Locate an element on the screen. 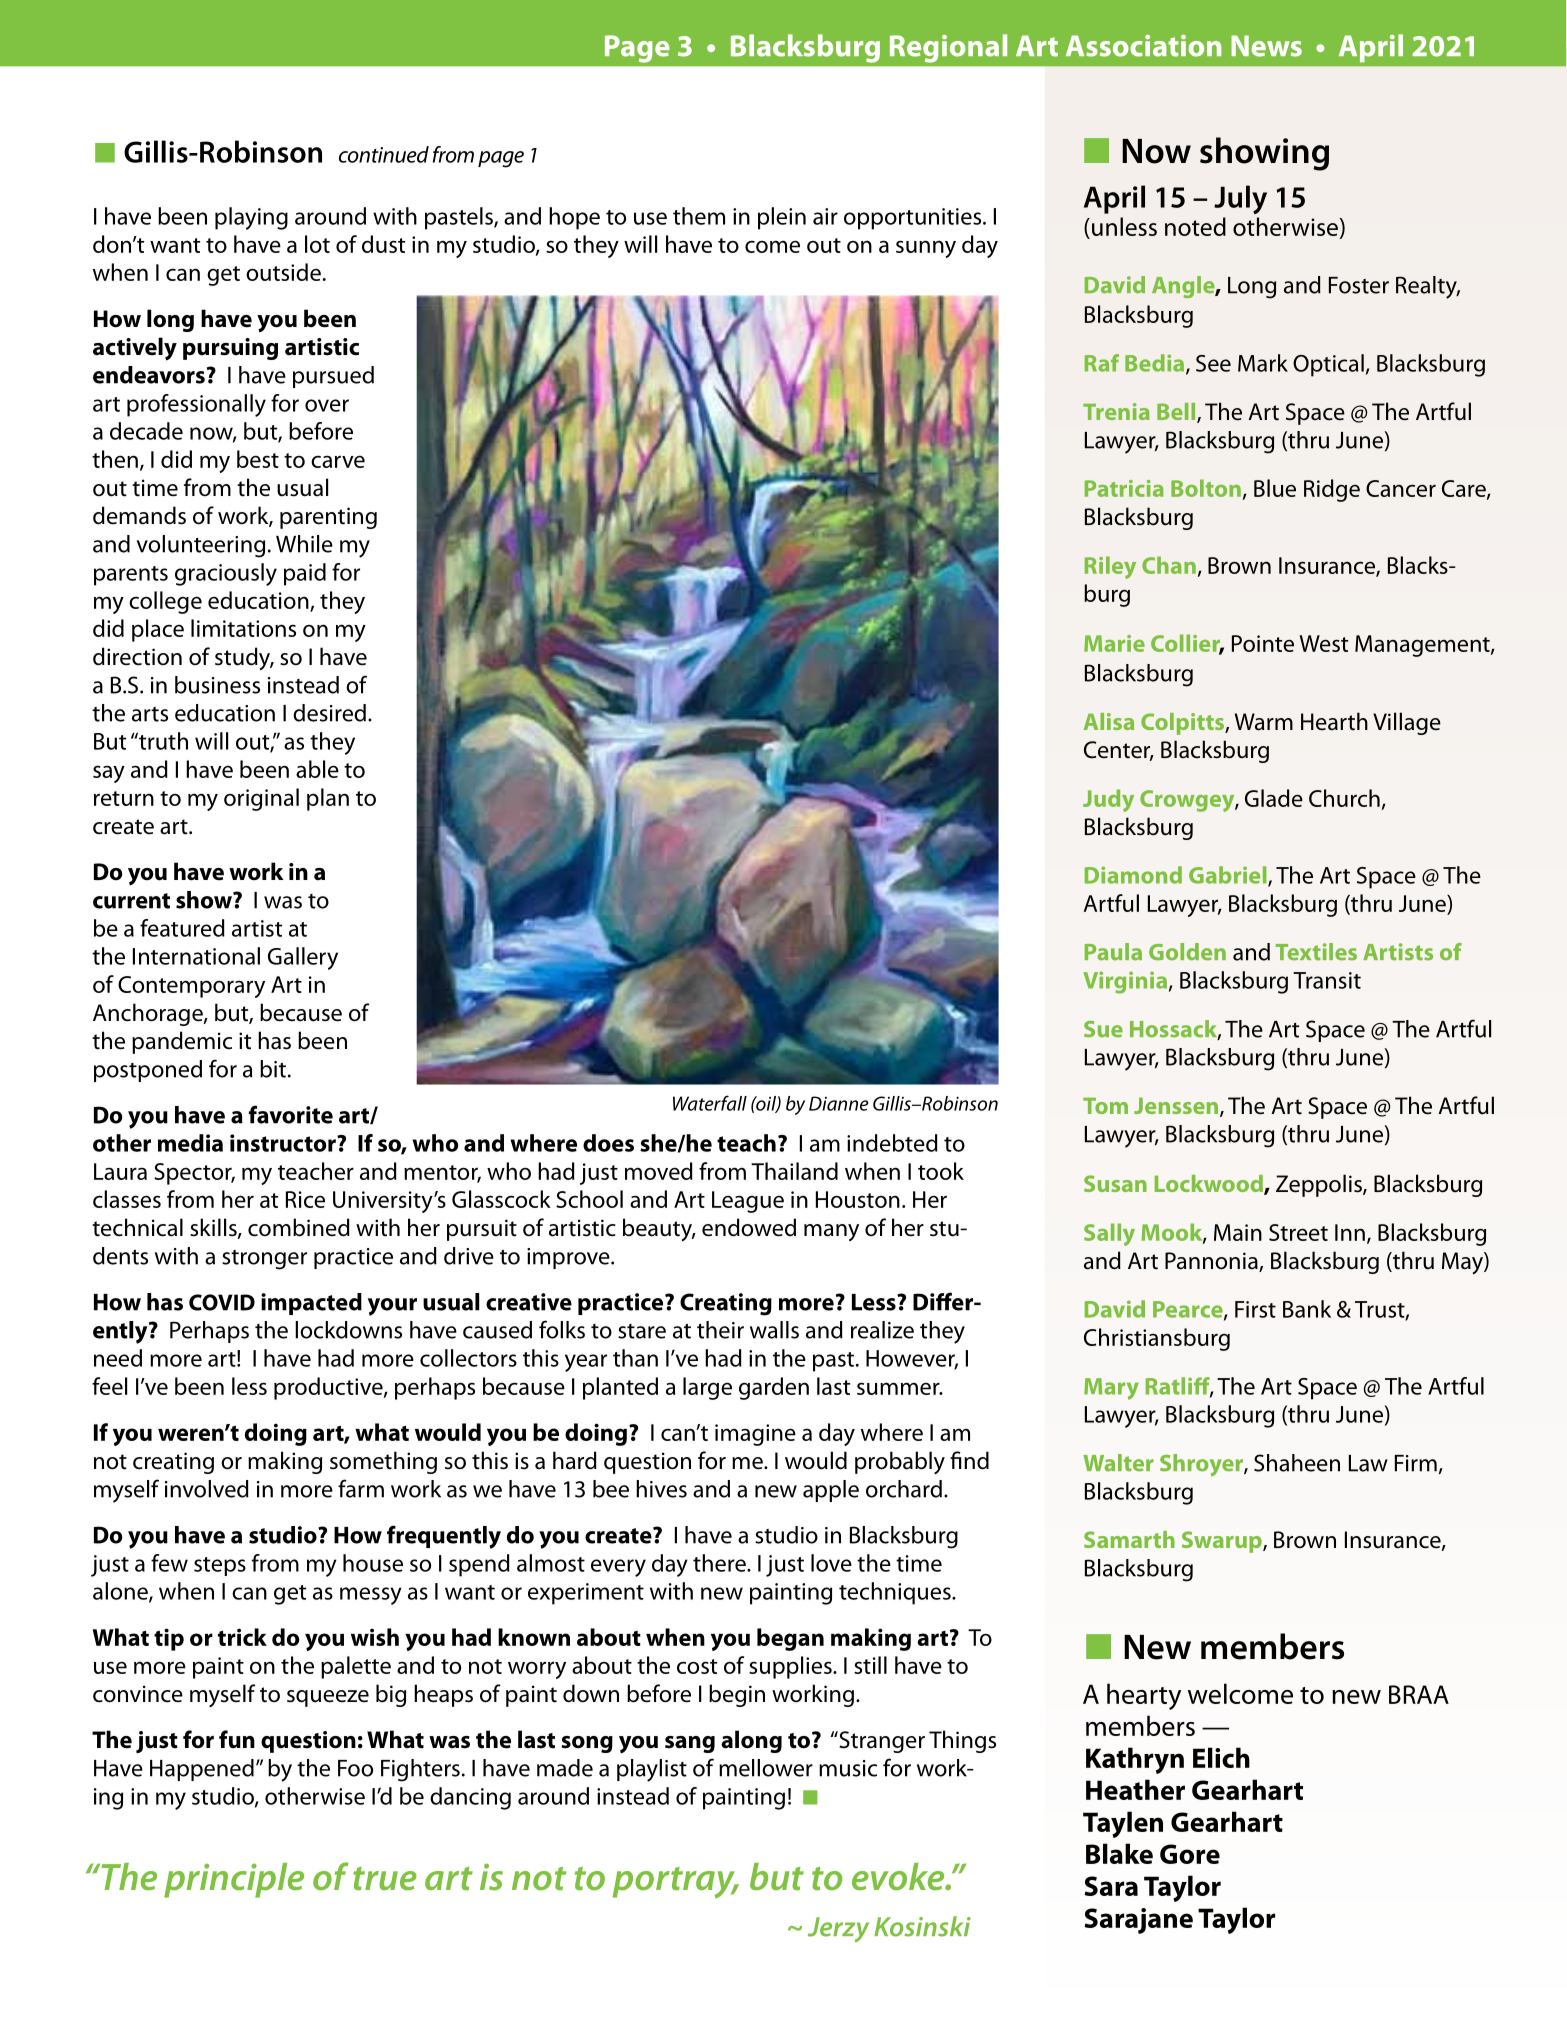 This screenshot has width=1567, height=2028. Transit is located at coordinates (1327, 980).
